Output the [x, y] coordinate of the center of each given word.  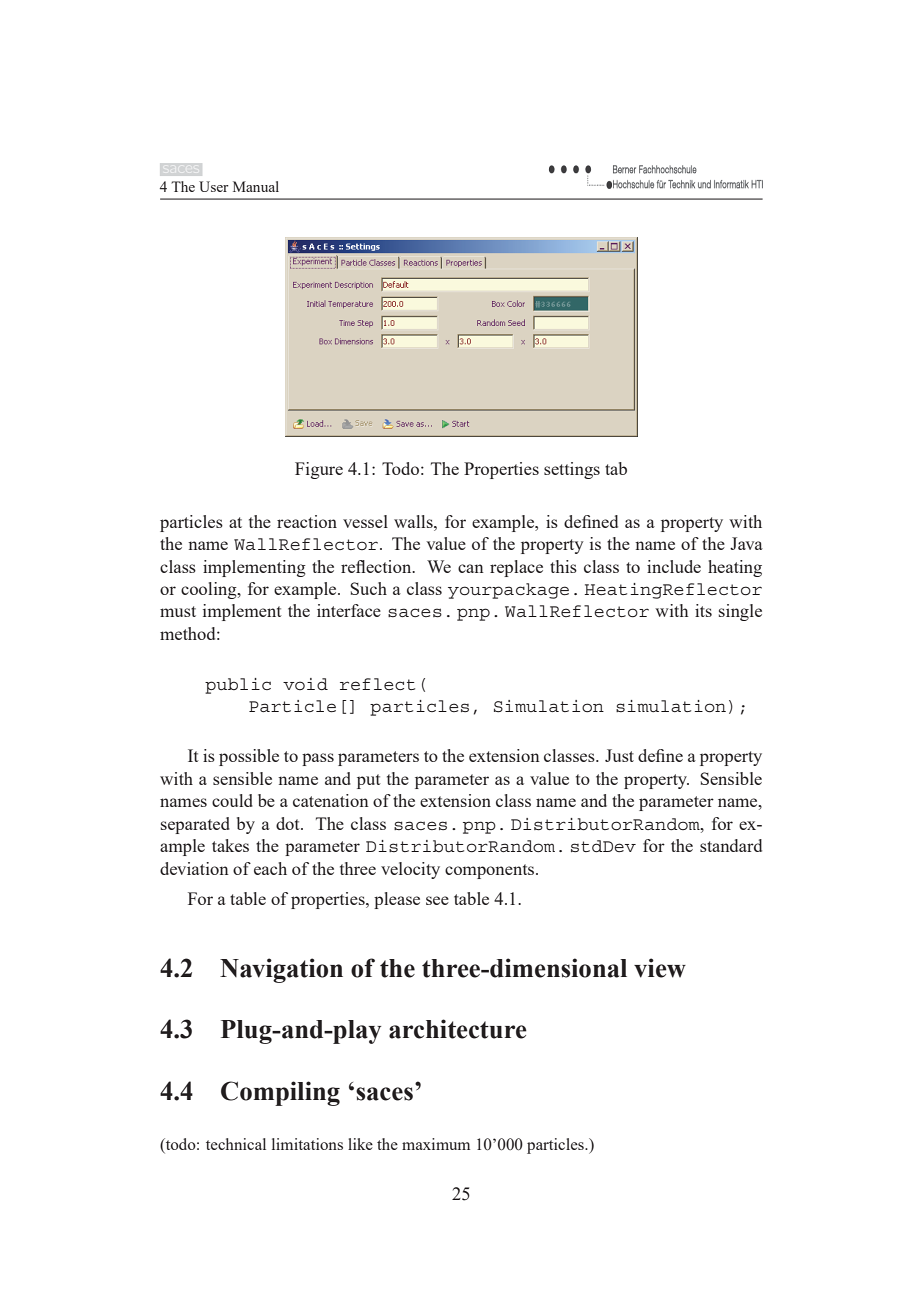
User [214, 186]
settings [572, 470]
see [437, 900]
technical [236, 1144]
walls [414, 521]
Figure [319, 470]
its [703, 610]
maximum [436, 1144]
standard [731, 845]
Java [746, 543]
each [270, 868]
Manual [256, 186]
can [471, 568]
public [238, 686]
